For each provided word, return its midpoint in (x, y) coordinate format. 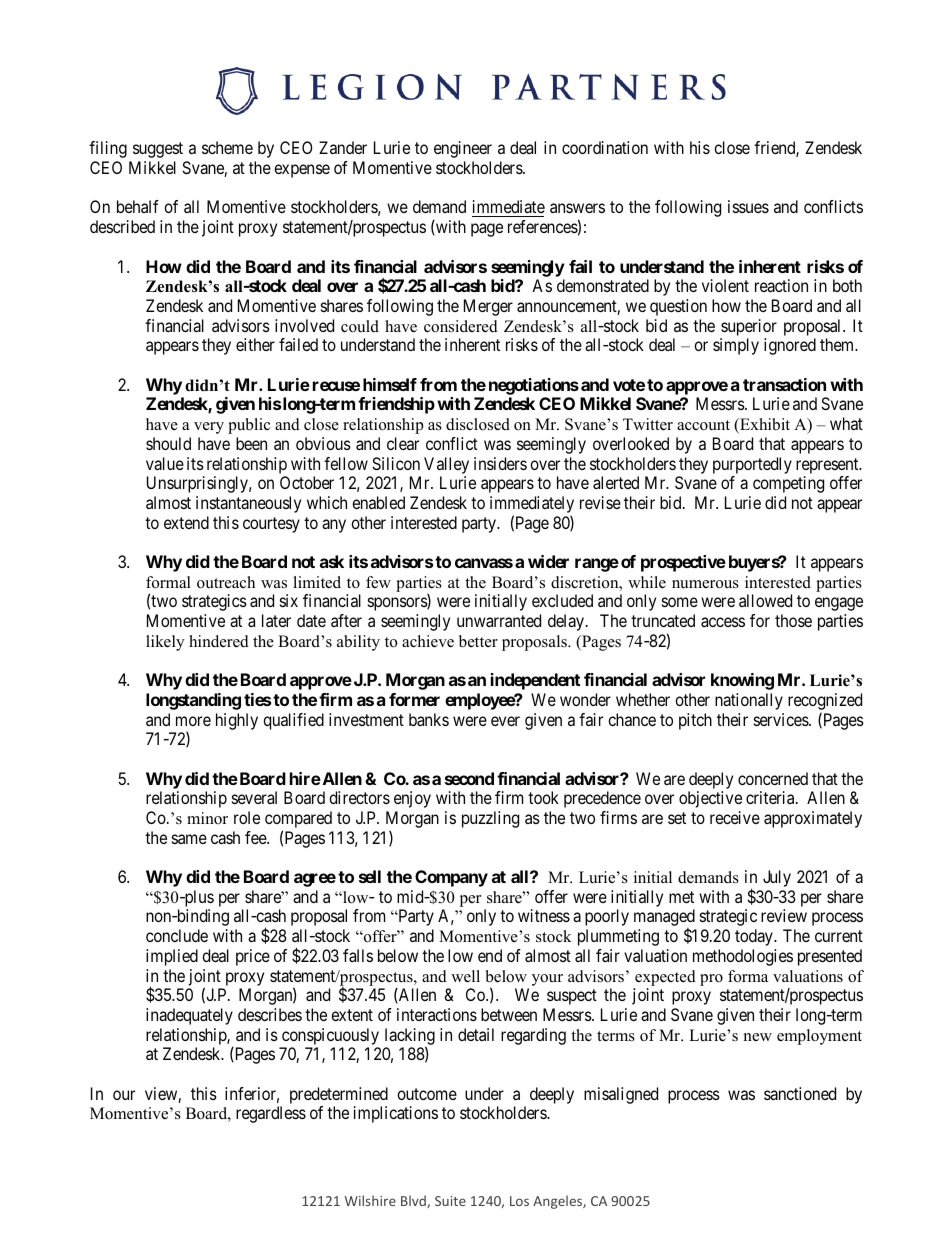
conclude (177, 935)
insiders (500, 463)
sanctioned (800, 1093)
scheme (227, 147)
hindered (219, 641)
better (478, 641)
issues (748, 206)
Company (451, 878)
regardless (271, 1114)
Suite (450, 1201)
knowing (742, 681)
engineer (463, 149)
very (209, 428)
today (755, 937)
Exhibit (764, 425)
